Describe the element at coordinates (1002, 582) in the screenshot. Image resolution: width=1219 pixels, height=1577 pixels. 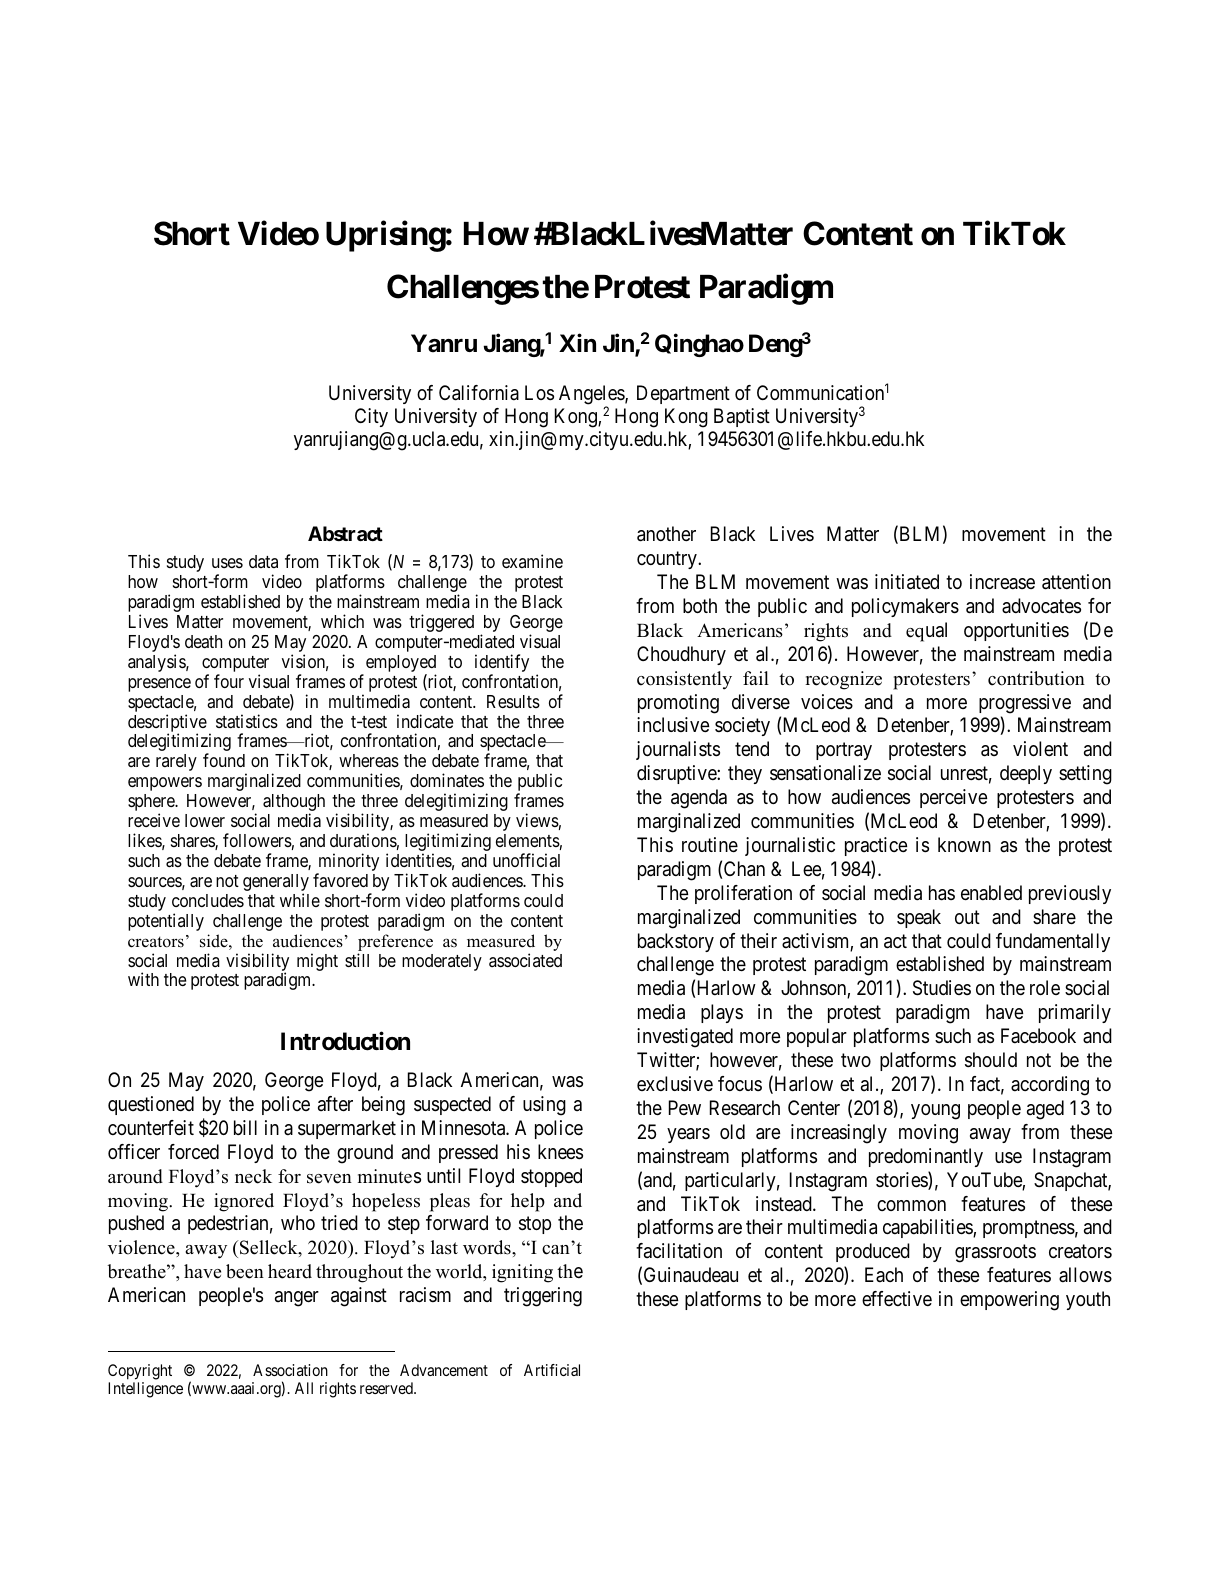
I see `increase` at that location.
